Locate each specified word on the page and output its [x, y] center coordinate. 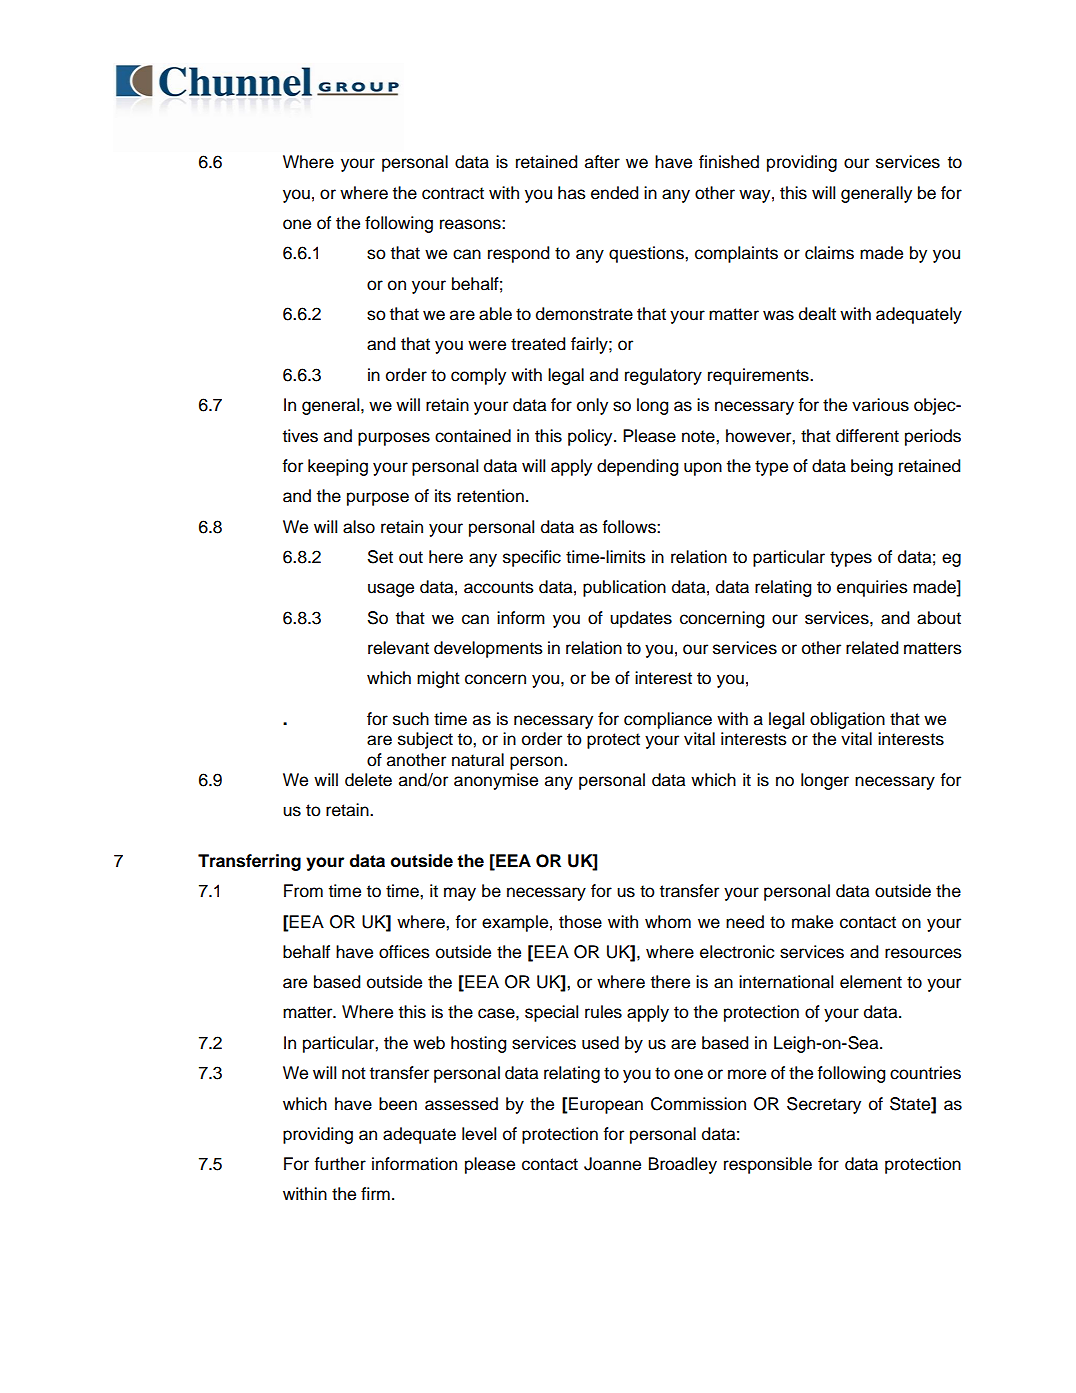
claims [829, 253]
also [359, 527]
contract [453, 193]
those [580, 922]
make [812, 922]
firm [375, 1193]
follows [630, 527]
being [872, 467]
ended [614, 193]
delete [368, 780]
